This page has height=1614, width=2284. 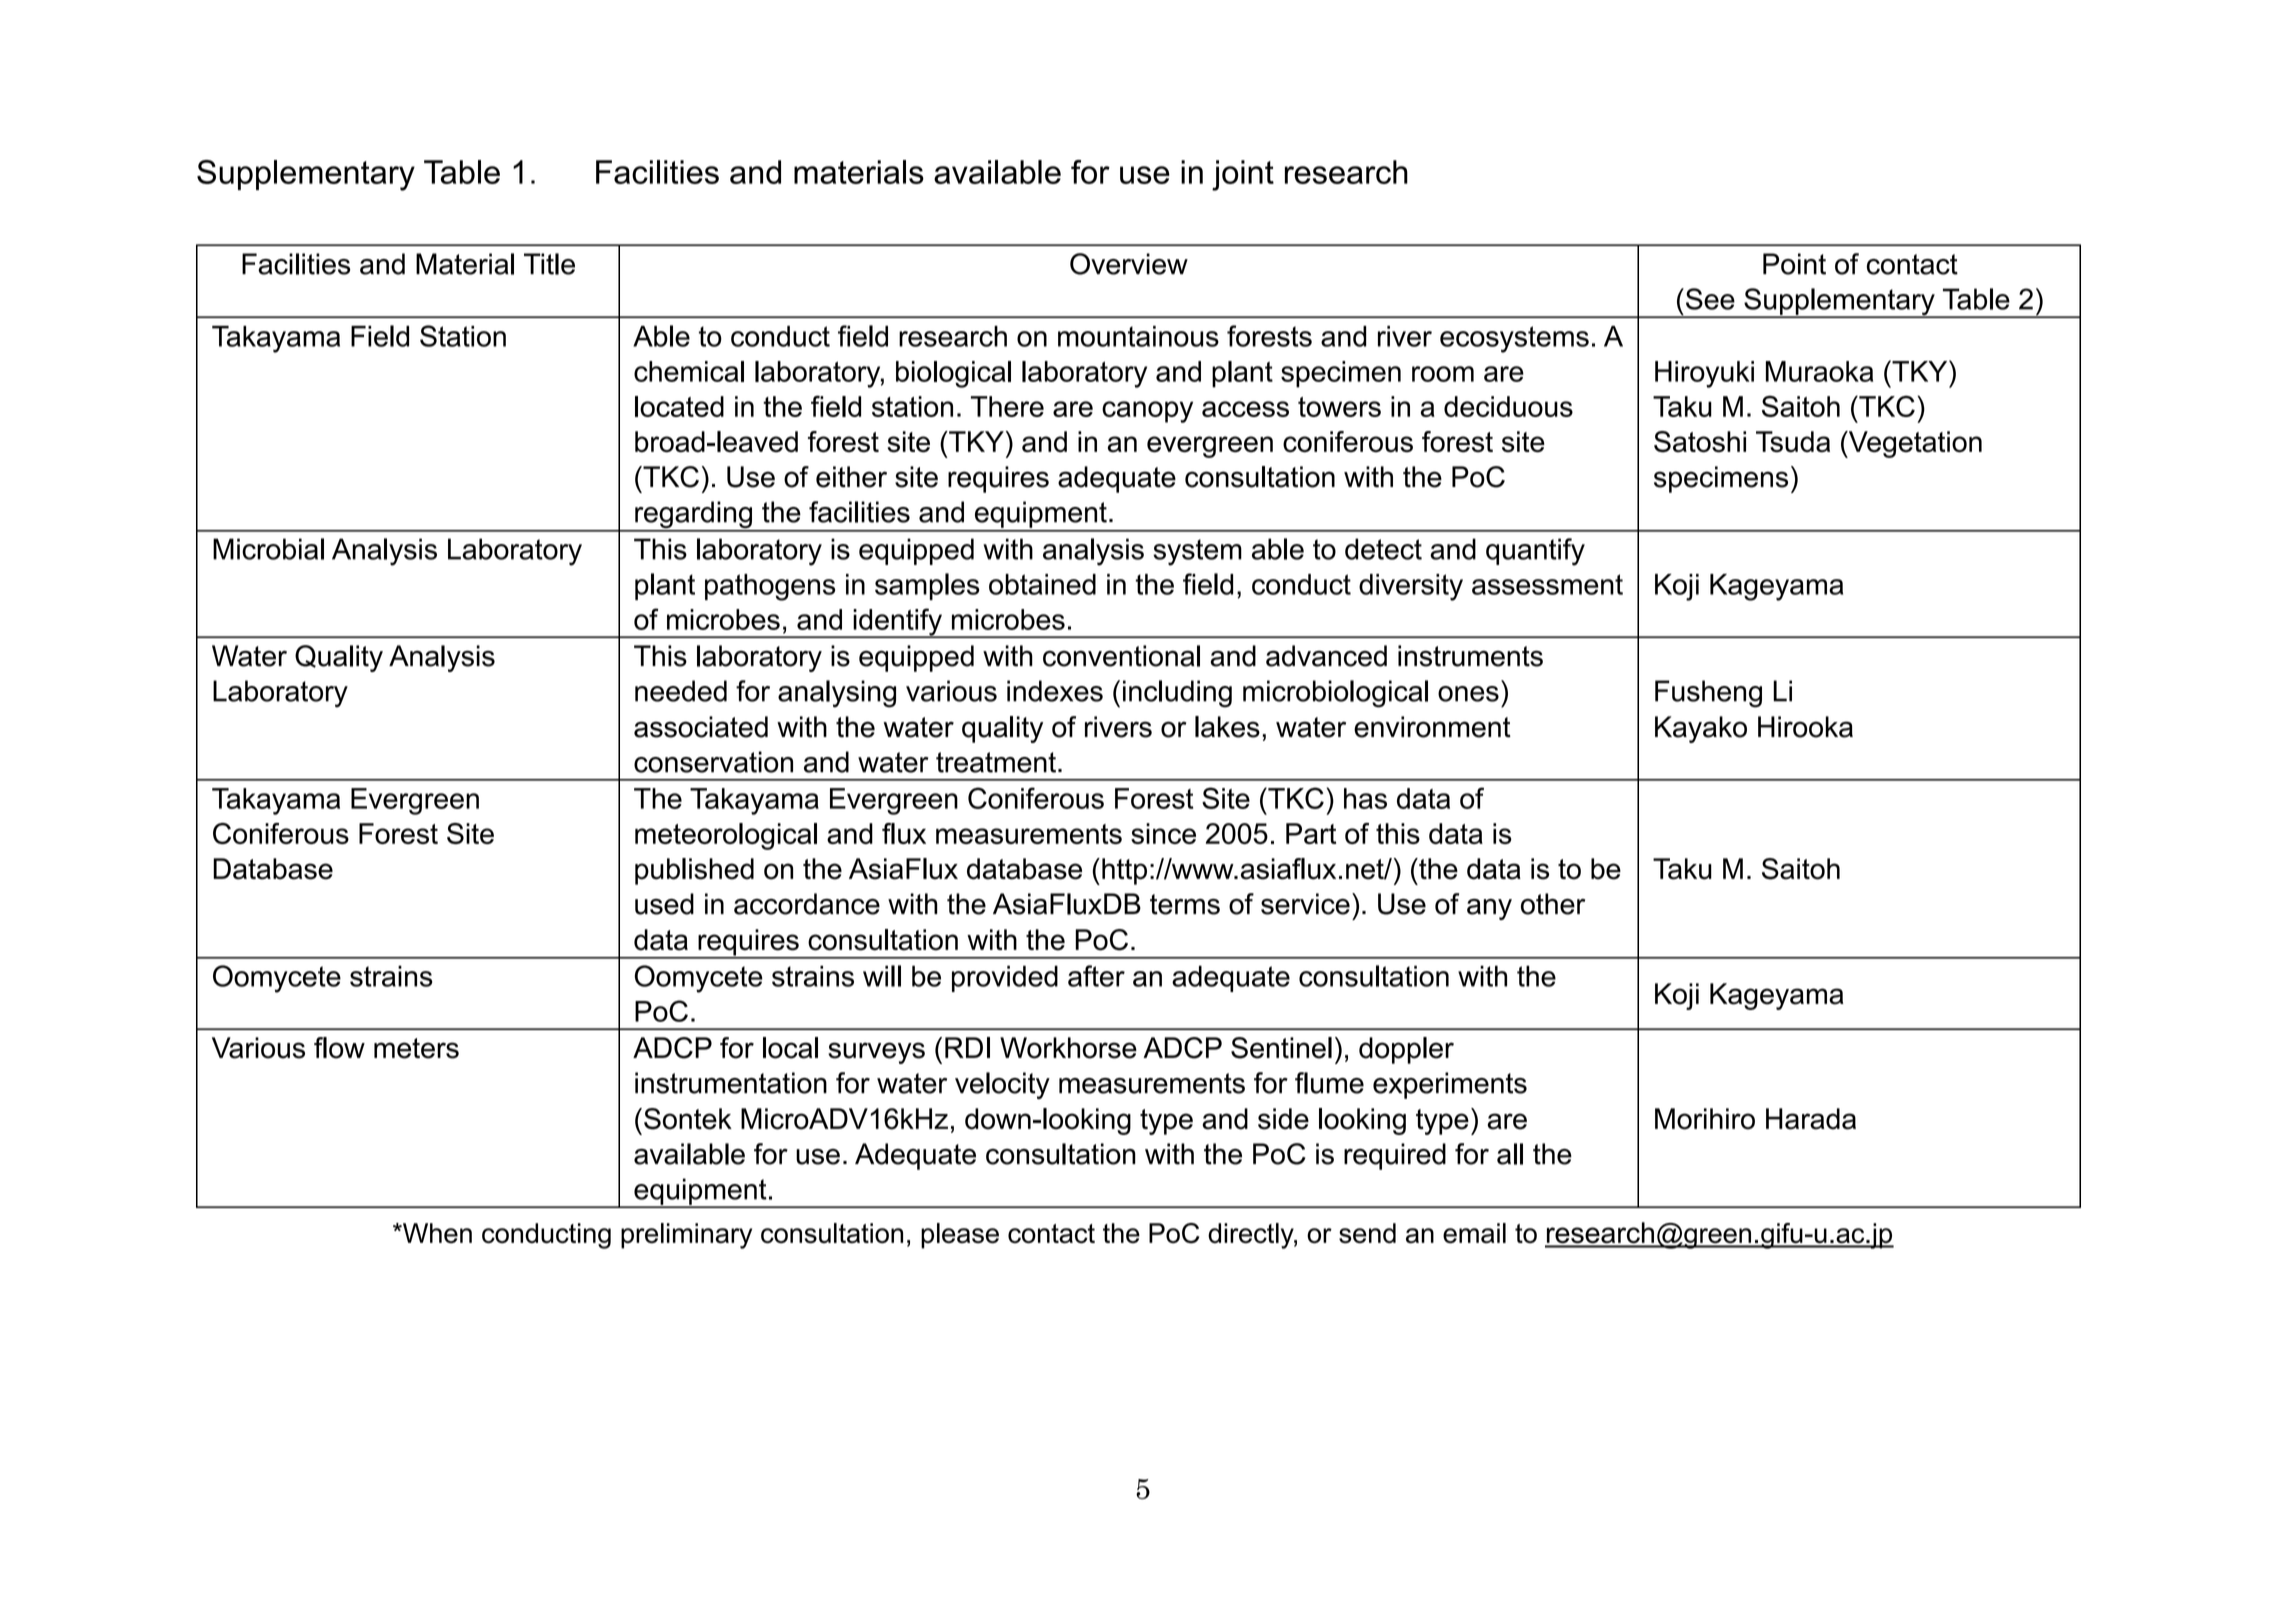 What do you see at coordinates (1700, 442) in the page?
I see `Satoshi` at bounding box center [1700, 442].
